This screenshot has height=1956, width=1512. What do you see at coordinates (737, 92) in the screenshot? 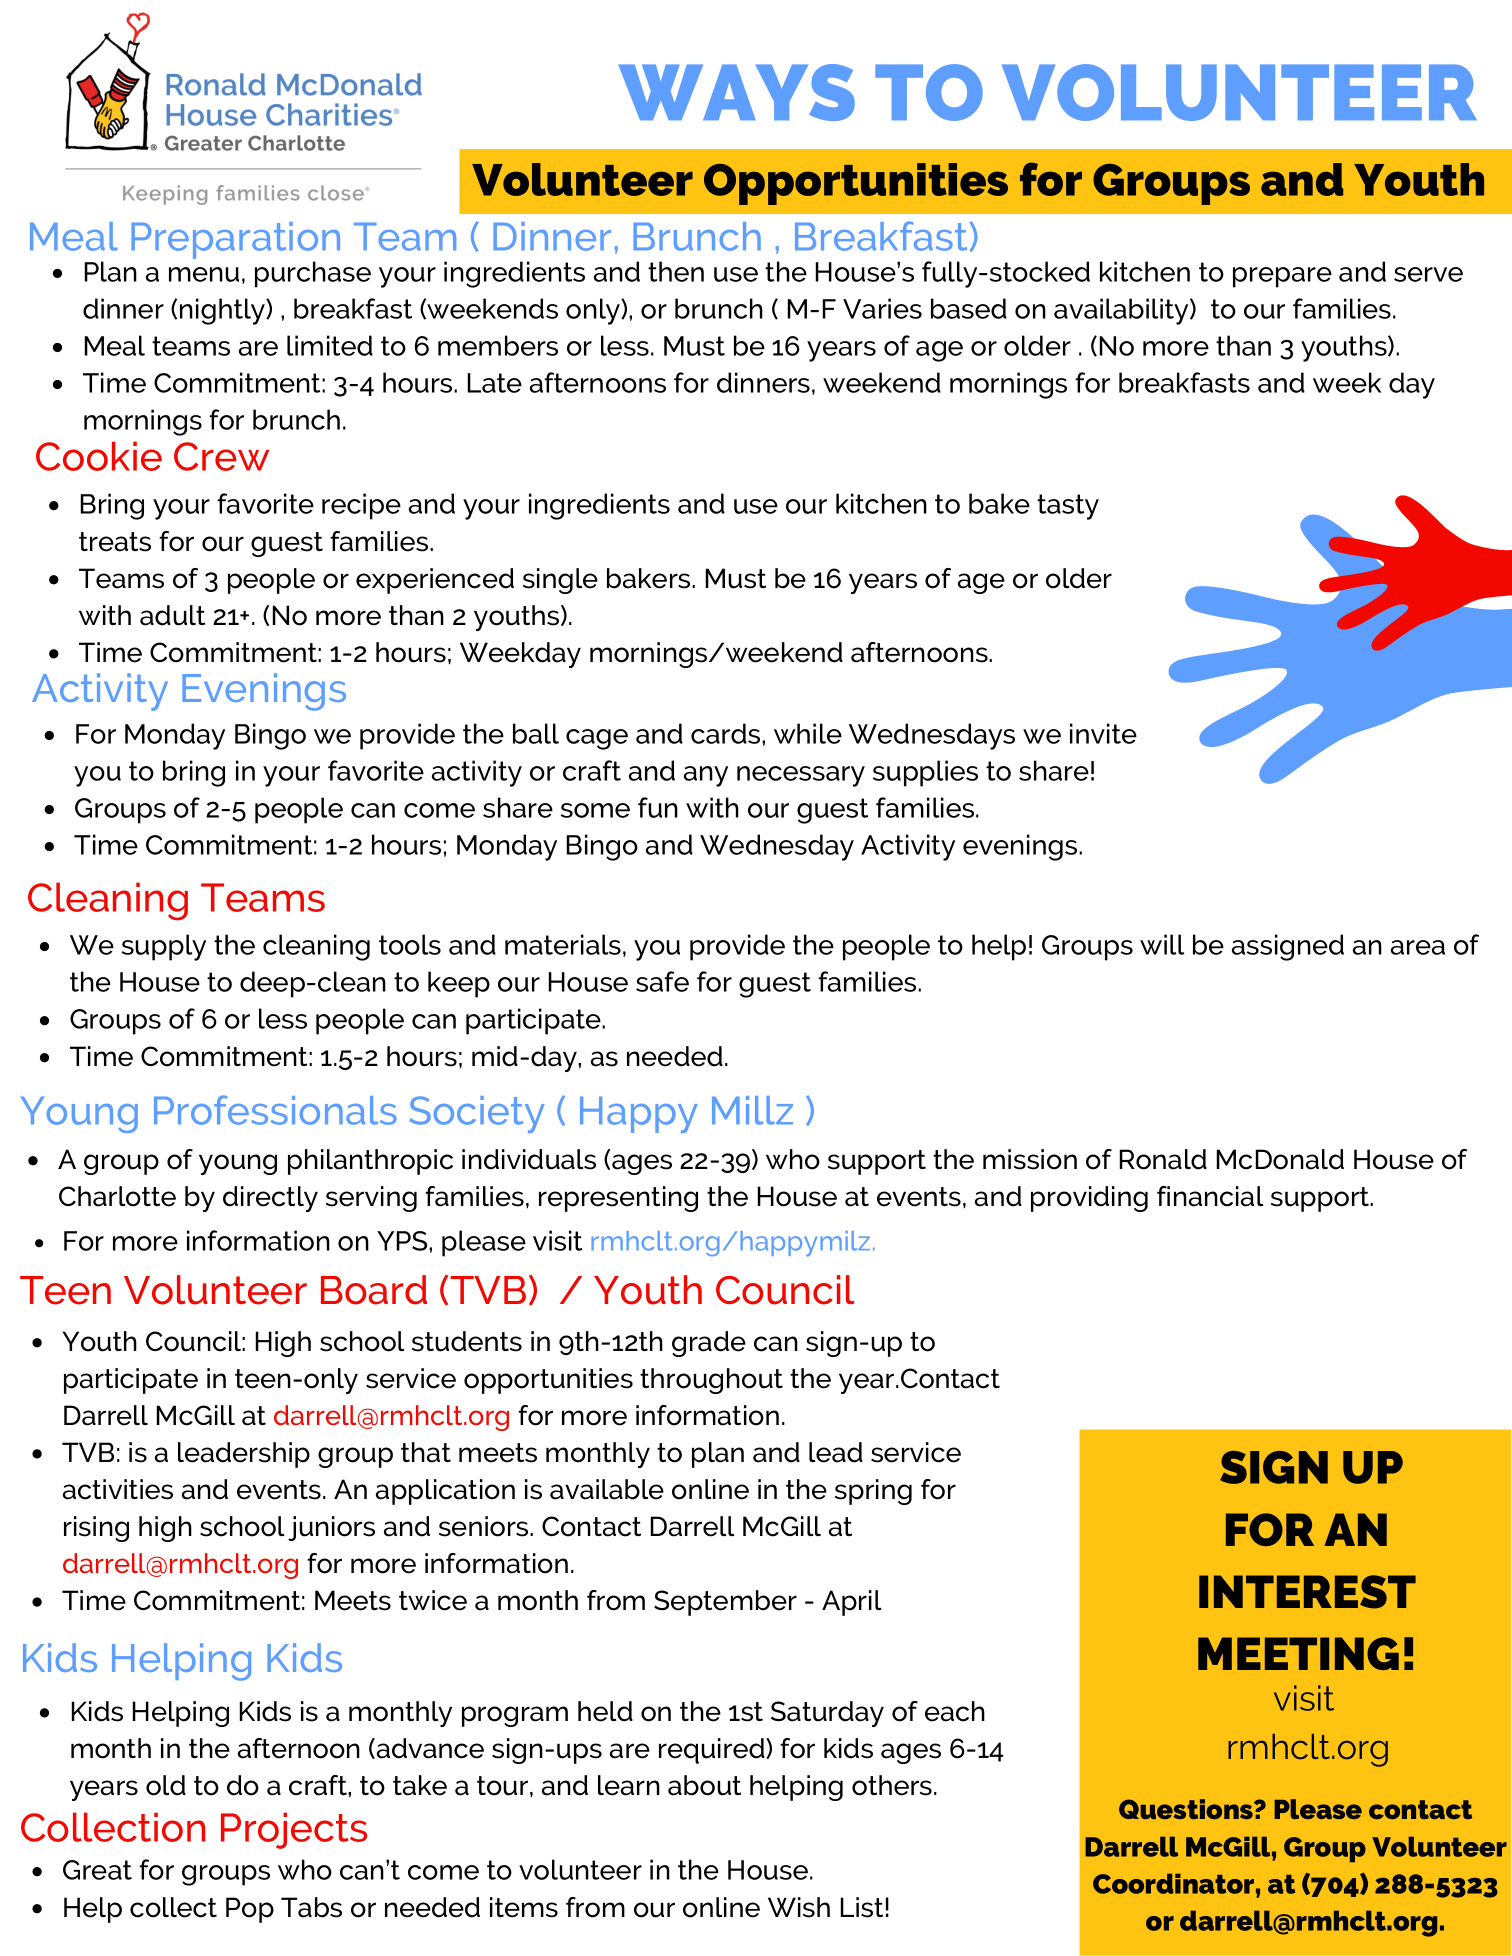
I see `WAYS` at bounding box center [737, 92].
